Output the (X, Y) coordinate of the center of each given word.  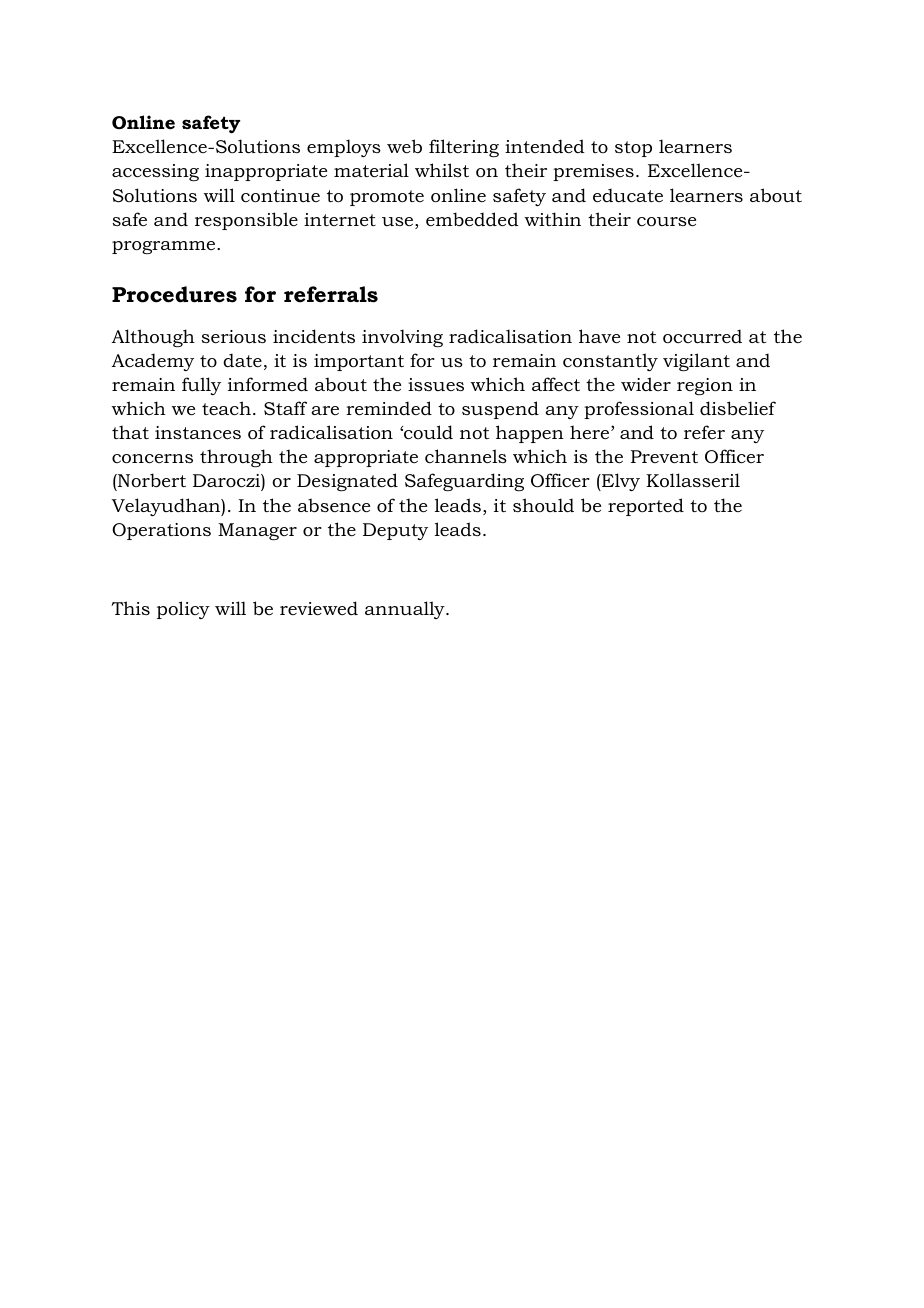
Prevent (664, 456)
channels (466, 456)
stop (633, 149)
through (236, 458)
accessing (155, 172)
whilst (442, 170)
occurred (702, 336)
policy (183, 610)
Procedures (174, 294)
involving (402, 338)
